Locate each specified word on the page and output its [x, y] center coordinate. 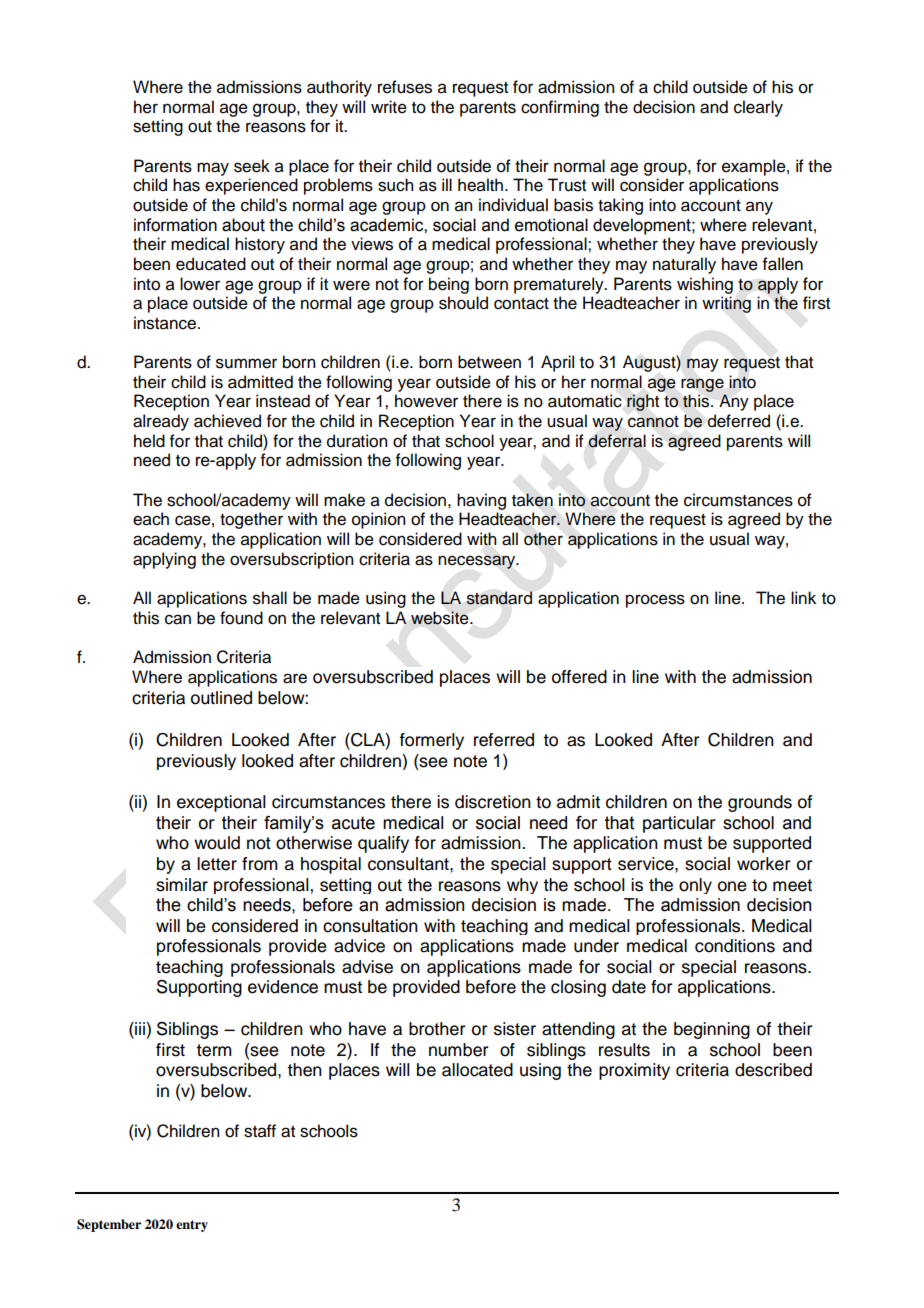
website [441, 618]
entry [192, 1226]
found [241, 618]
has [186, 185]
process [655, 601]
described [773, 1070]
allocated [477, 1070]
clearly [758, 108]
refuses [405, 87]
